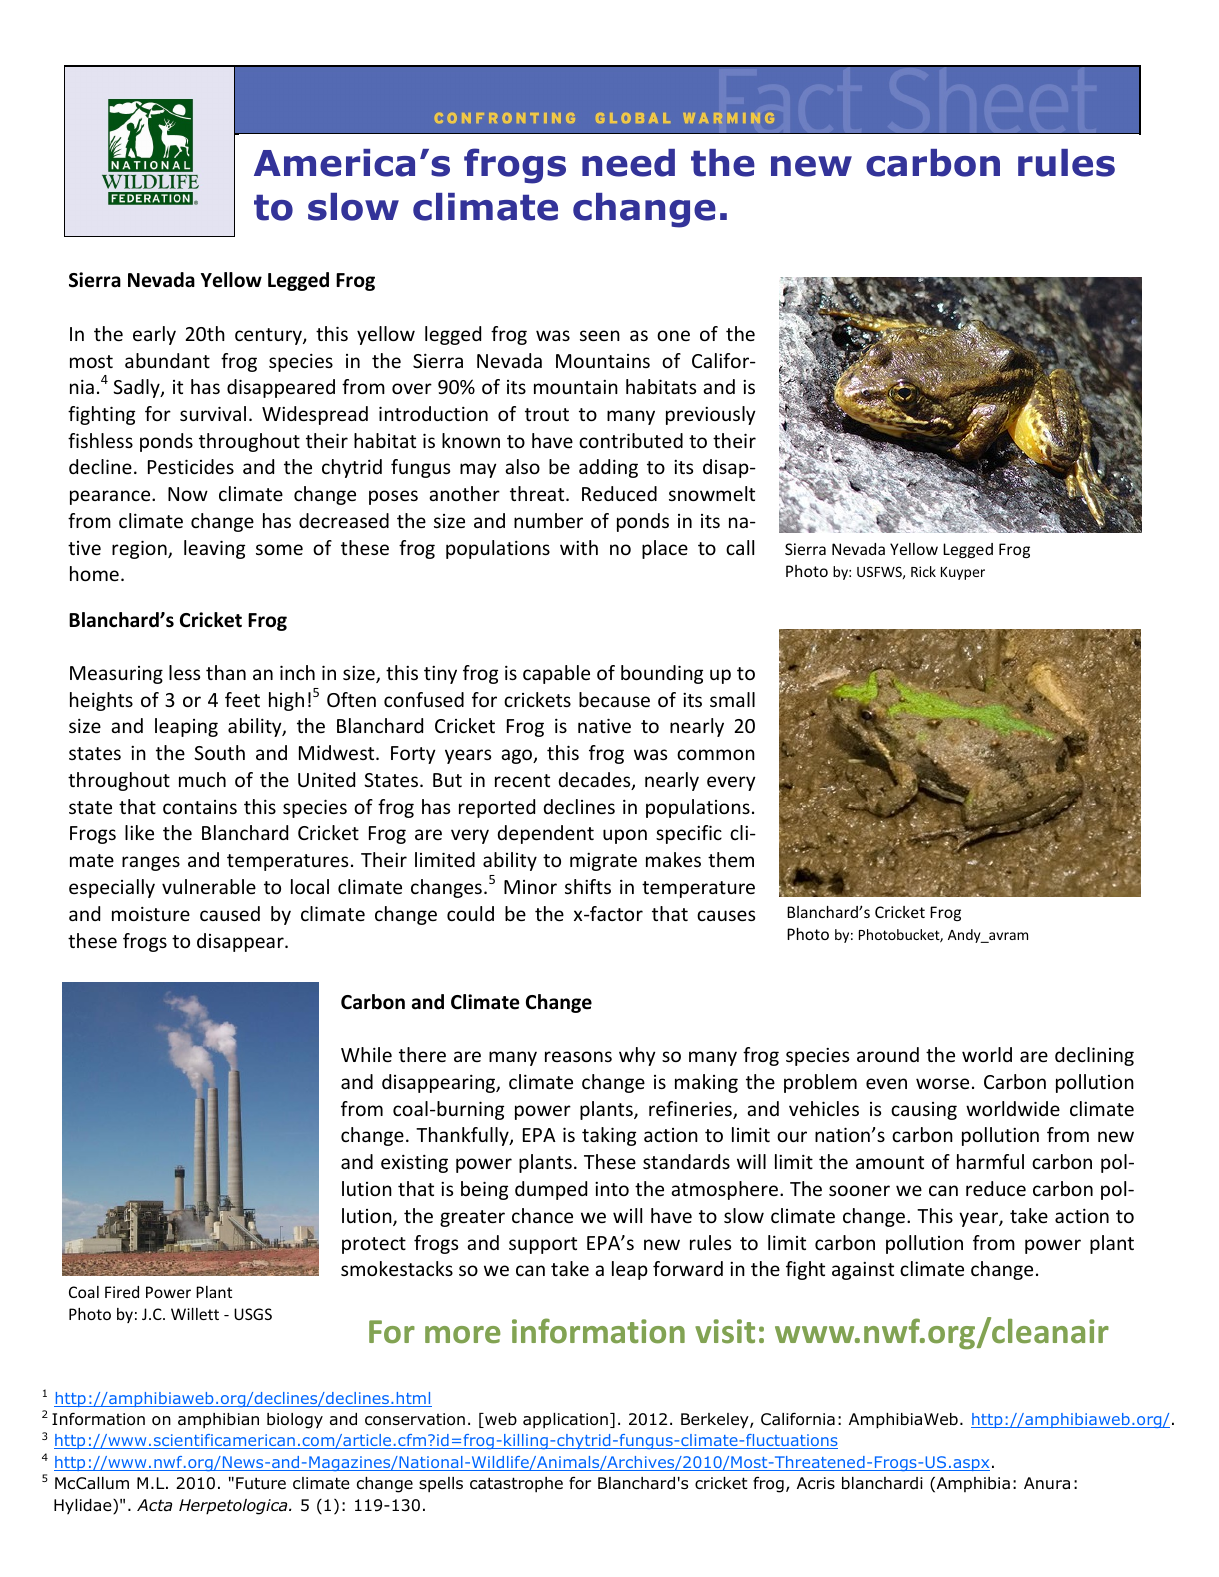 The width and height of the document is (1219, 1577). What do you see at coordinates (200, 807) in the document?
I see `contains` at bounding box center [200, 807].
